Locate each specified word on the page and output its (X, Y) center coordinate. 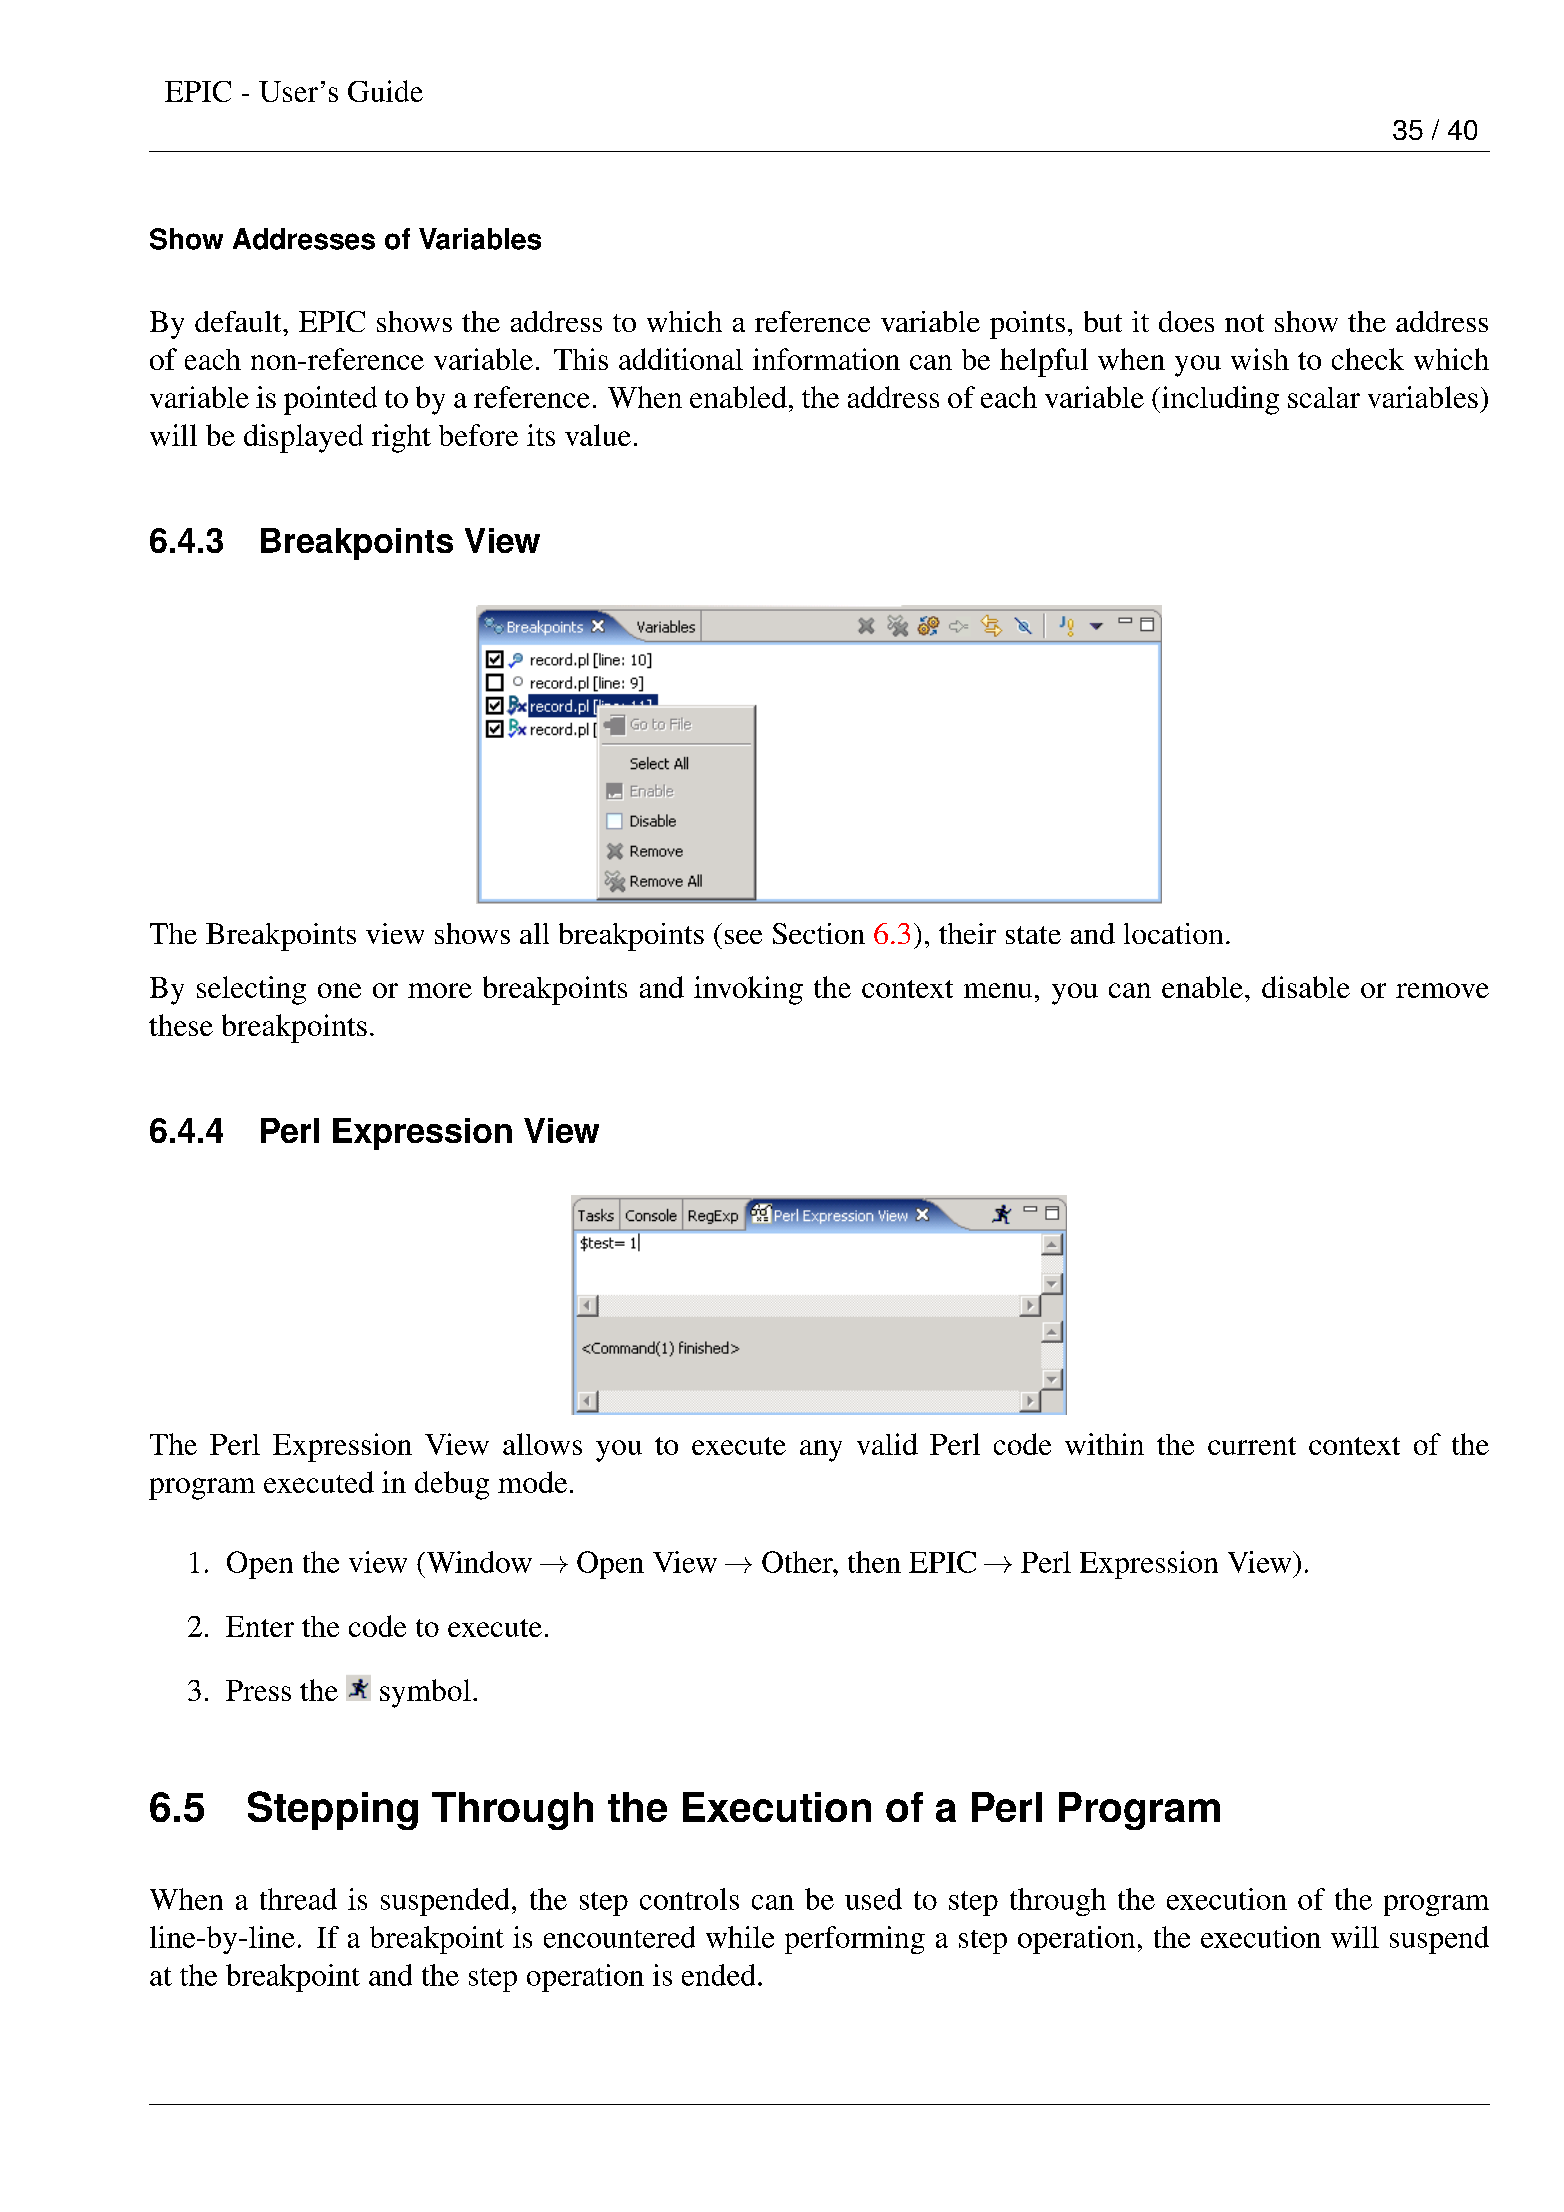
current (1252, 1446)
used (873, 1899)
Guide (385, 91)
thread (298, 1899)
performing (855, 1940)
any (821, 1451)
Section (819, 933)
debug (452, 1485)
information (826, 359)
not (1244, 323)
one (339, 990)
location (1173, 933)
